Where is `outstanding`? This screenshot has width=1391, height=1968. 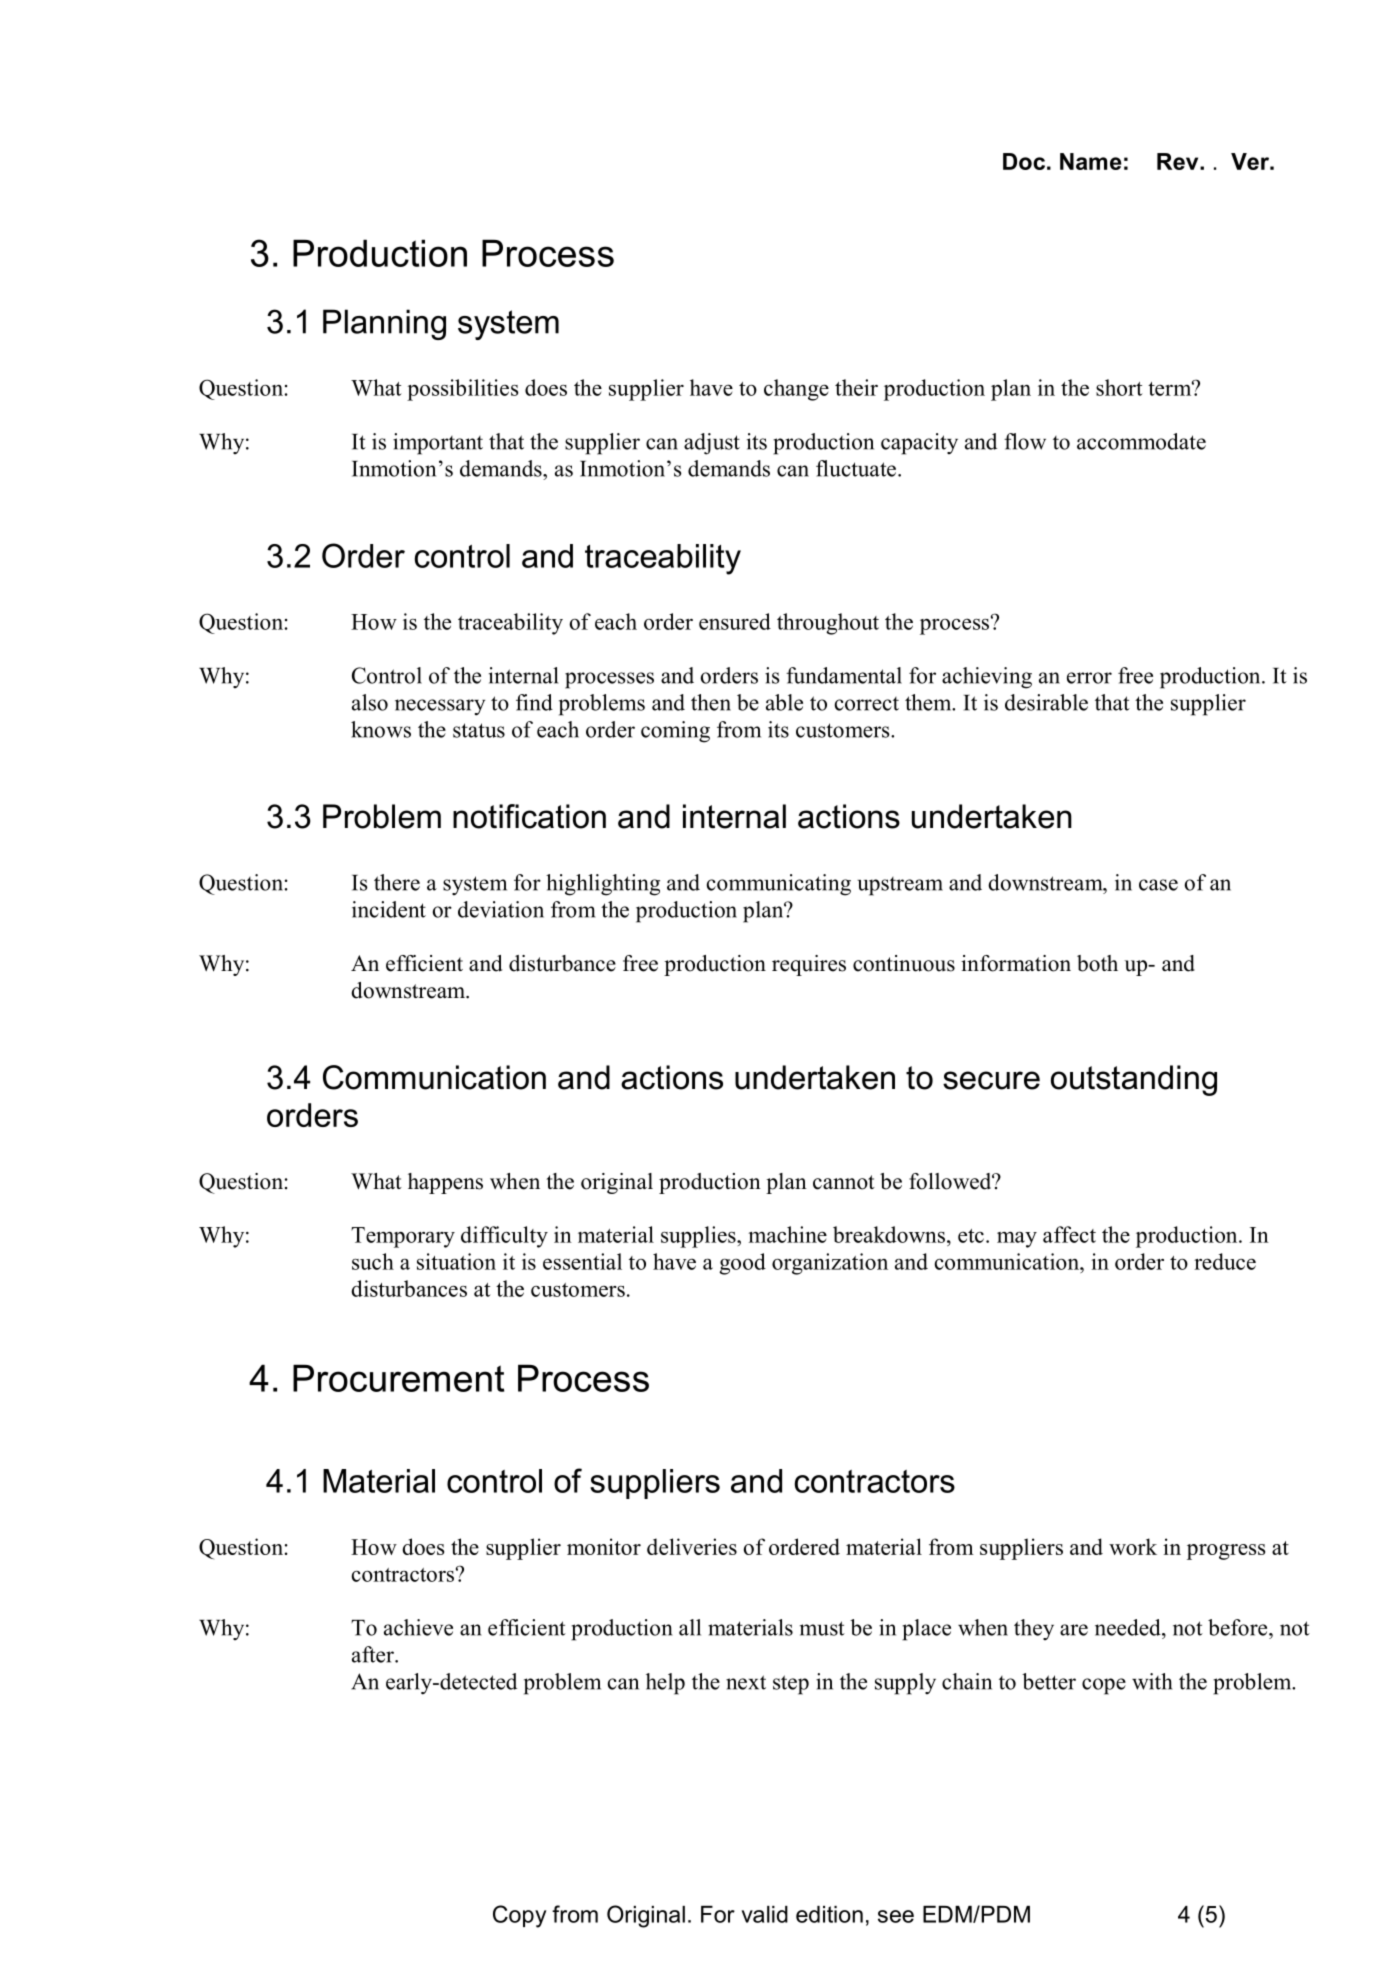
outstanding is located at coordinates (1134, 1080).
